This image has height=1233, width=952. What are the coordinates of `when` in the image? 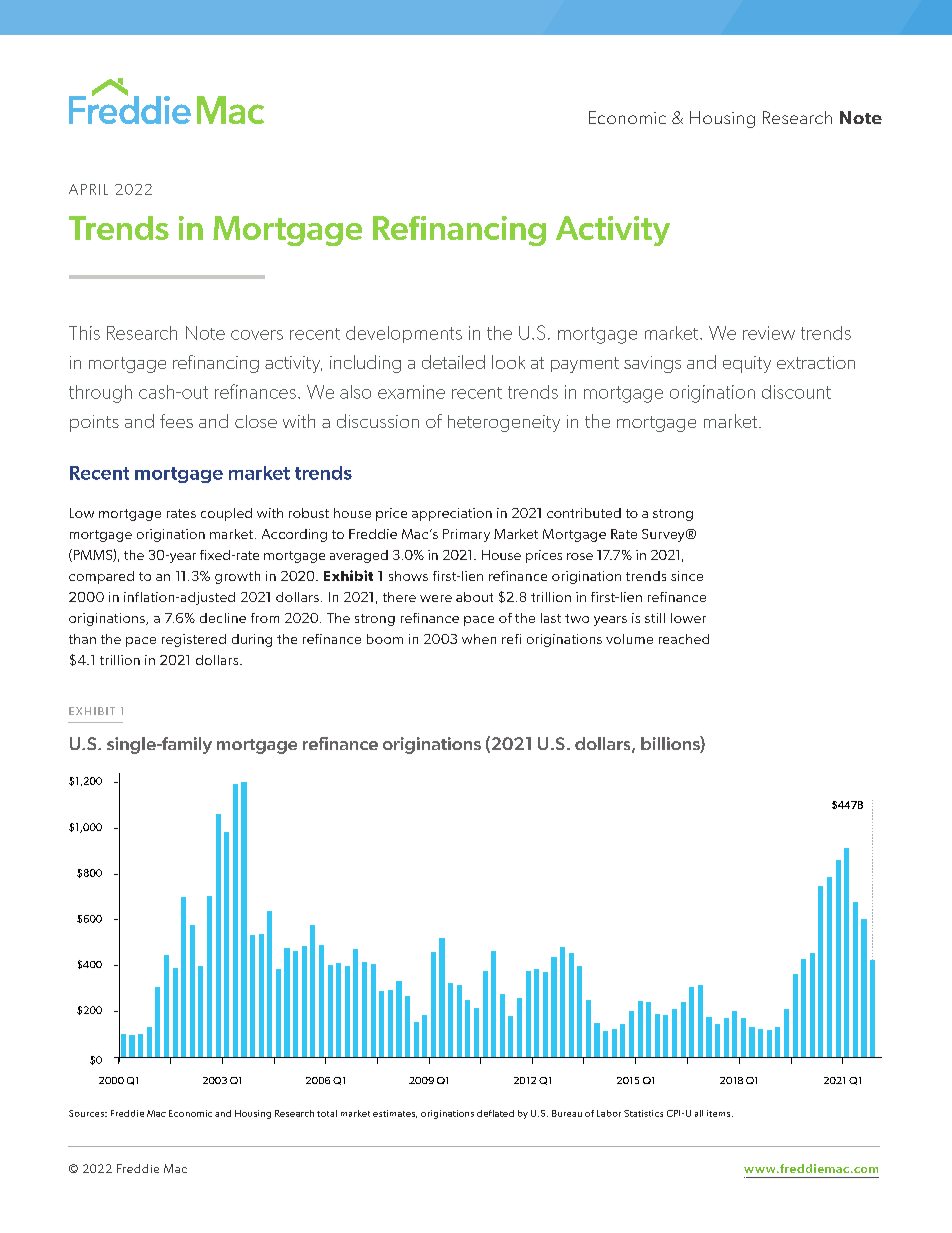 It's located at (479, 639).
